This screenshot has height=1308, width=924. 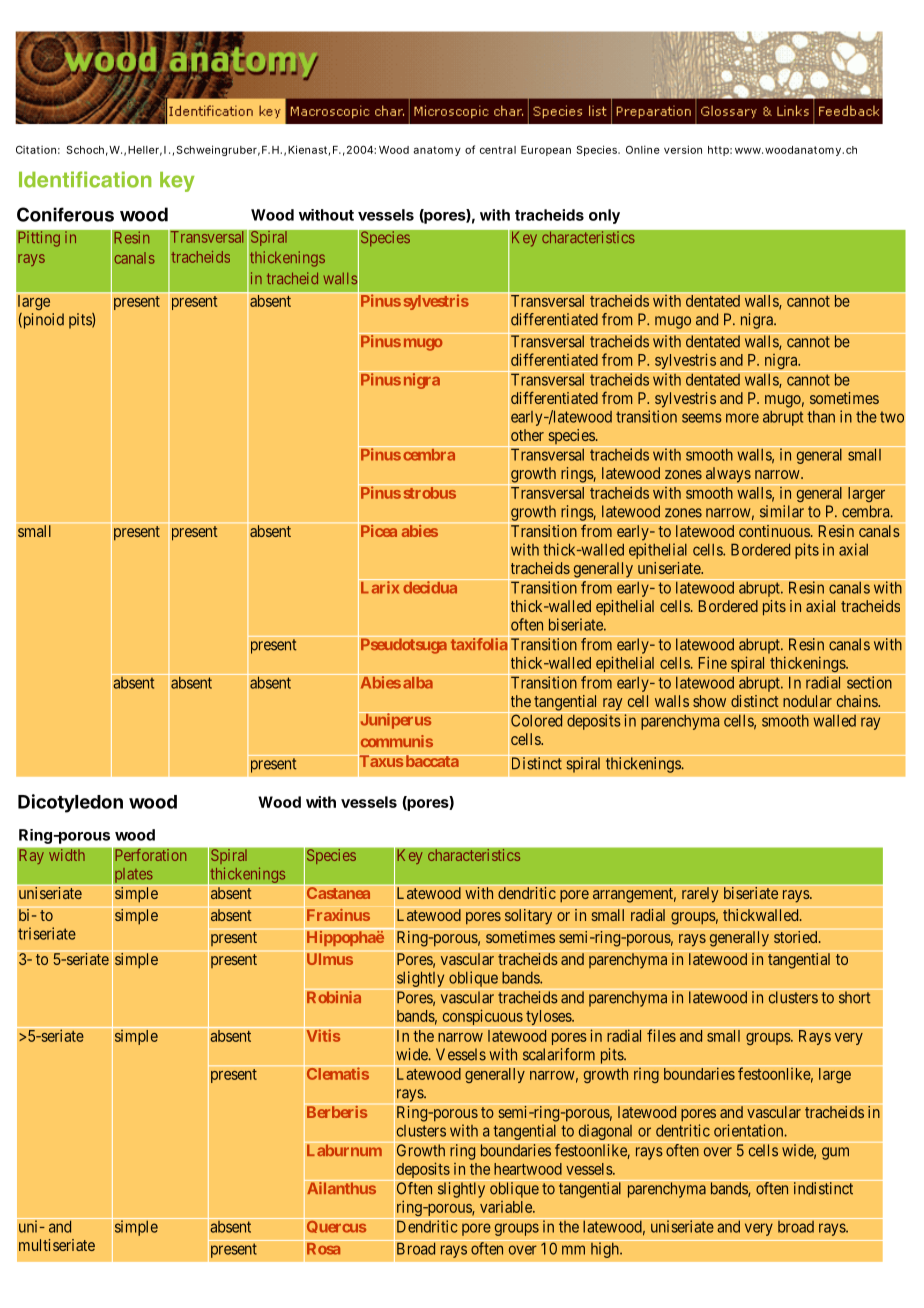 What do you see at coordinates (432, 761) in the screenshot?
I see `baccata` at bounding box center [432, 761].
